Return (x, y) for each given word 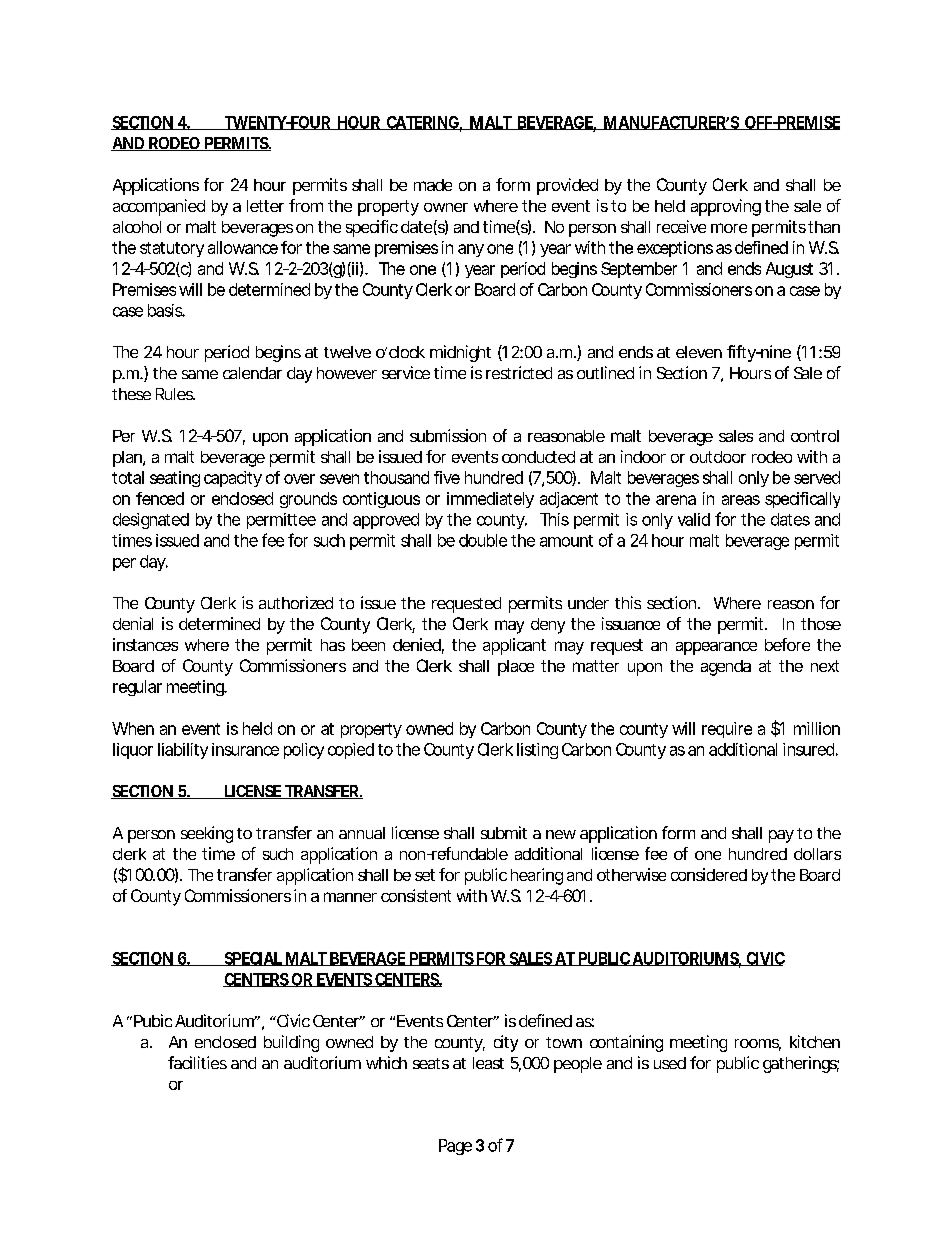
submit (504, 832)
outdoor (718, 457)
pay (781, 836)
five (447, 477)
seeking (207, 834)
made (433, 185)
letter (265, 206)
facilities (197, 1062)
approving (726, 207)
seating (175, 479)
